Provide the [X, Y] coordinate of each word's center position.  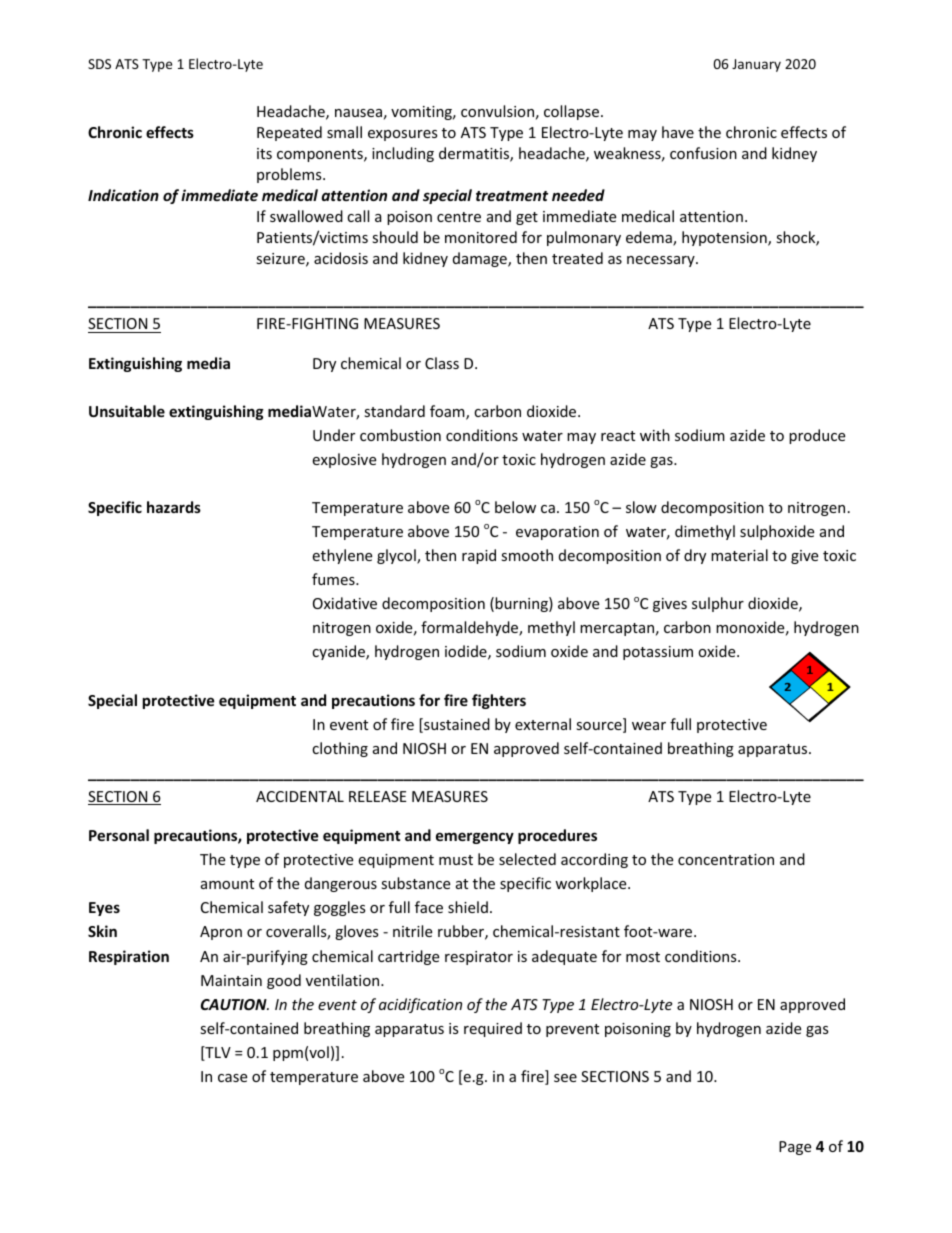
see [565, 1078]
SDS [99, 64]
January [756, 65]
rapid [479, 556]
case [232, 1078]
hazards [174, 507]
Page [795, 1148]
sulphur [718, 604]
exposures [403, 135]
